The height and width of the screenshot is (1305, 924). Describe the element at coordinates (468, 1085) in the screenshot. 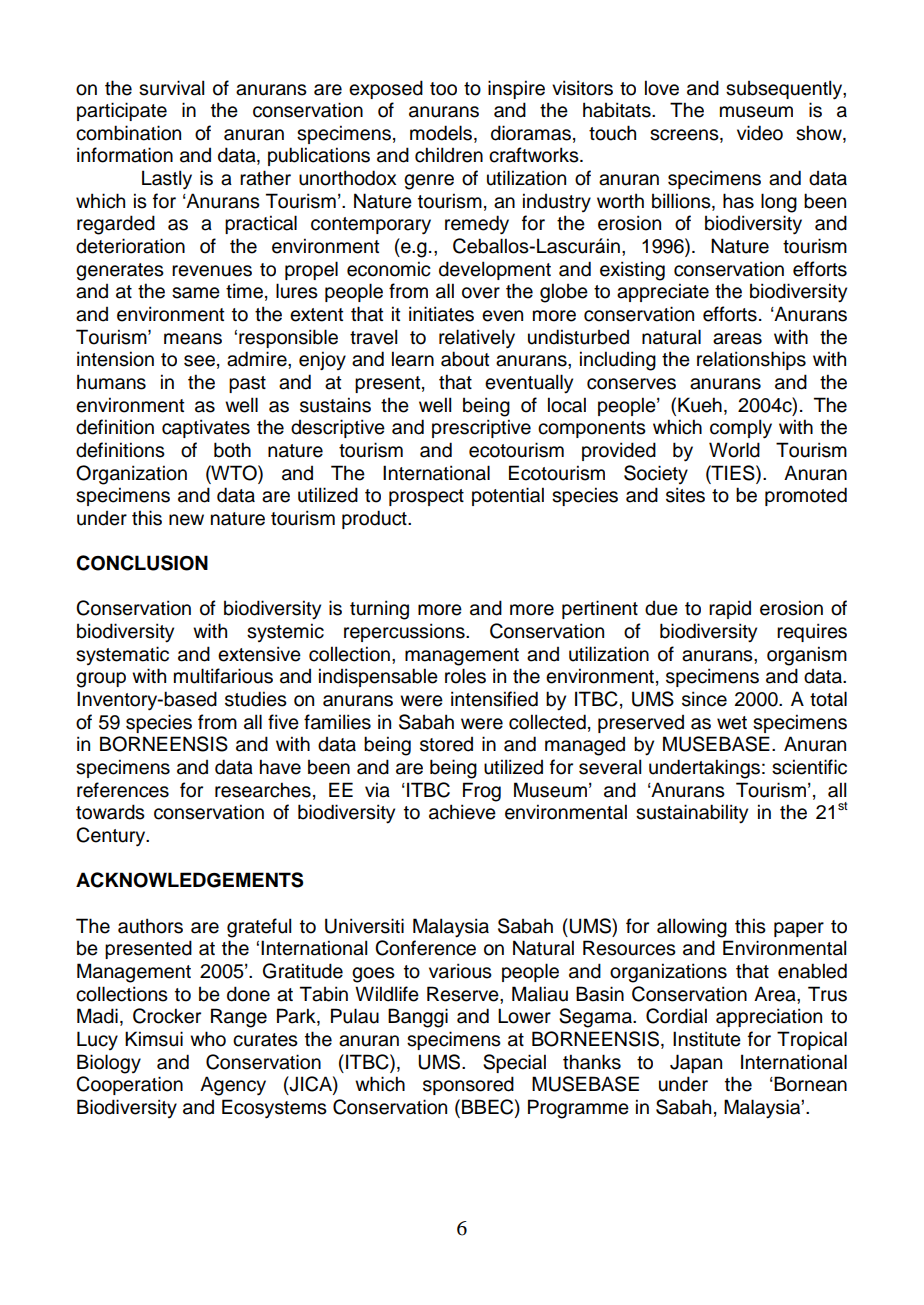

I see `sponsored` at that location.
